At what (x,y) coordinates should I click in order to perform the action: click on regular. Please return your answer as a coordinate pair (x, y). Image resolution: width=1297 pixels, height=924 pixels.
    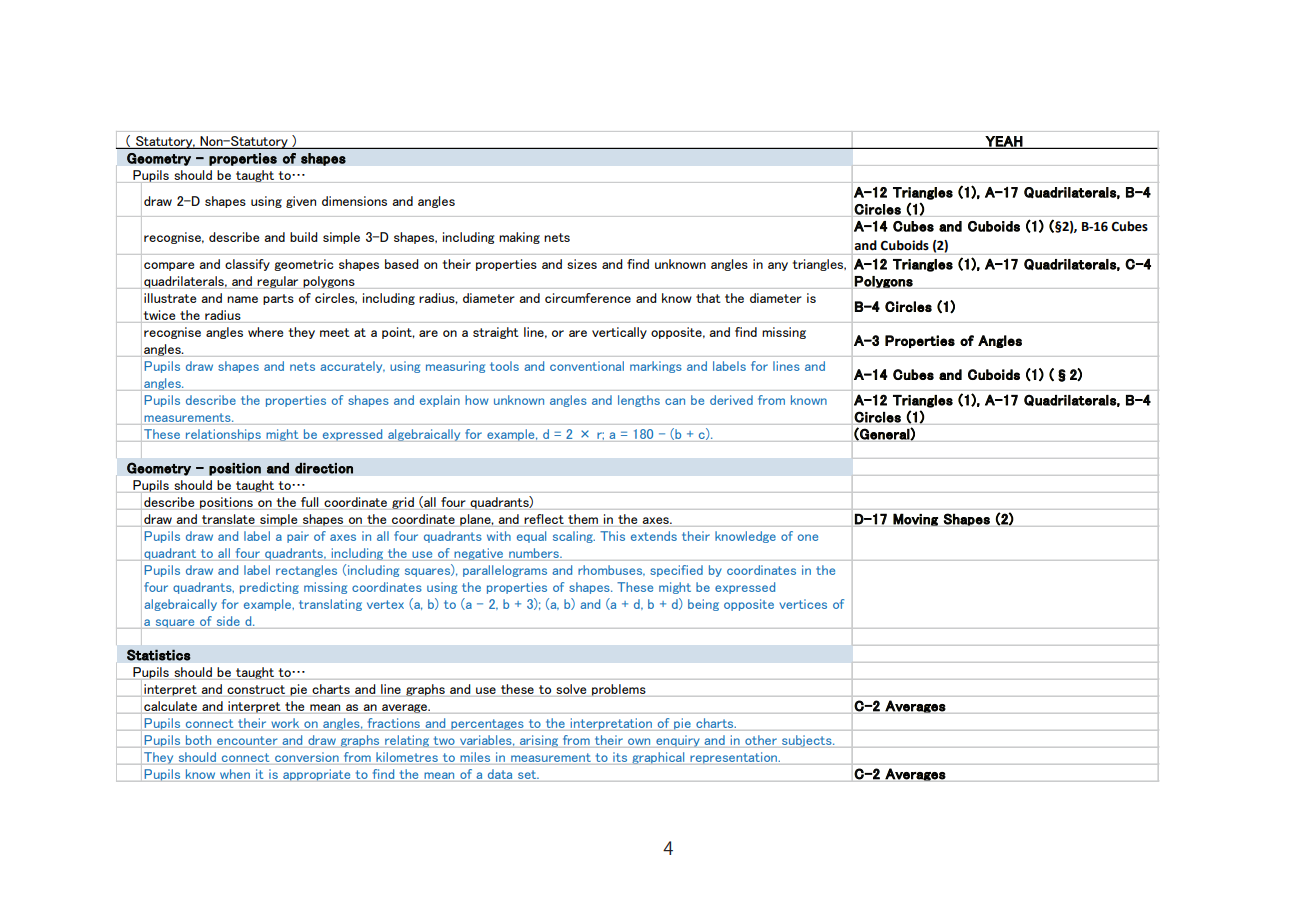
    Looking at the image, I should click on (278, 282).
